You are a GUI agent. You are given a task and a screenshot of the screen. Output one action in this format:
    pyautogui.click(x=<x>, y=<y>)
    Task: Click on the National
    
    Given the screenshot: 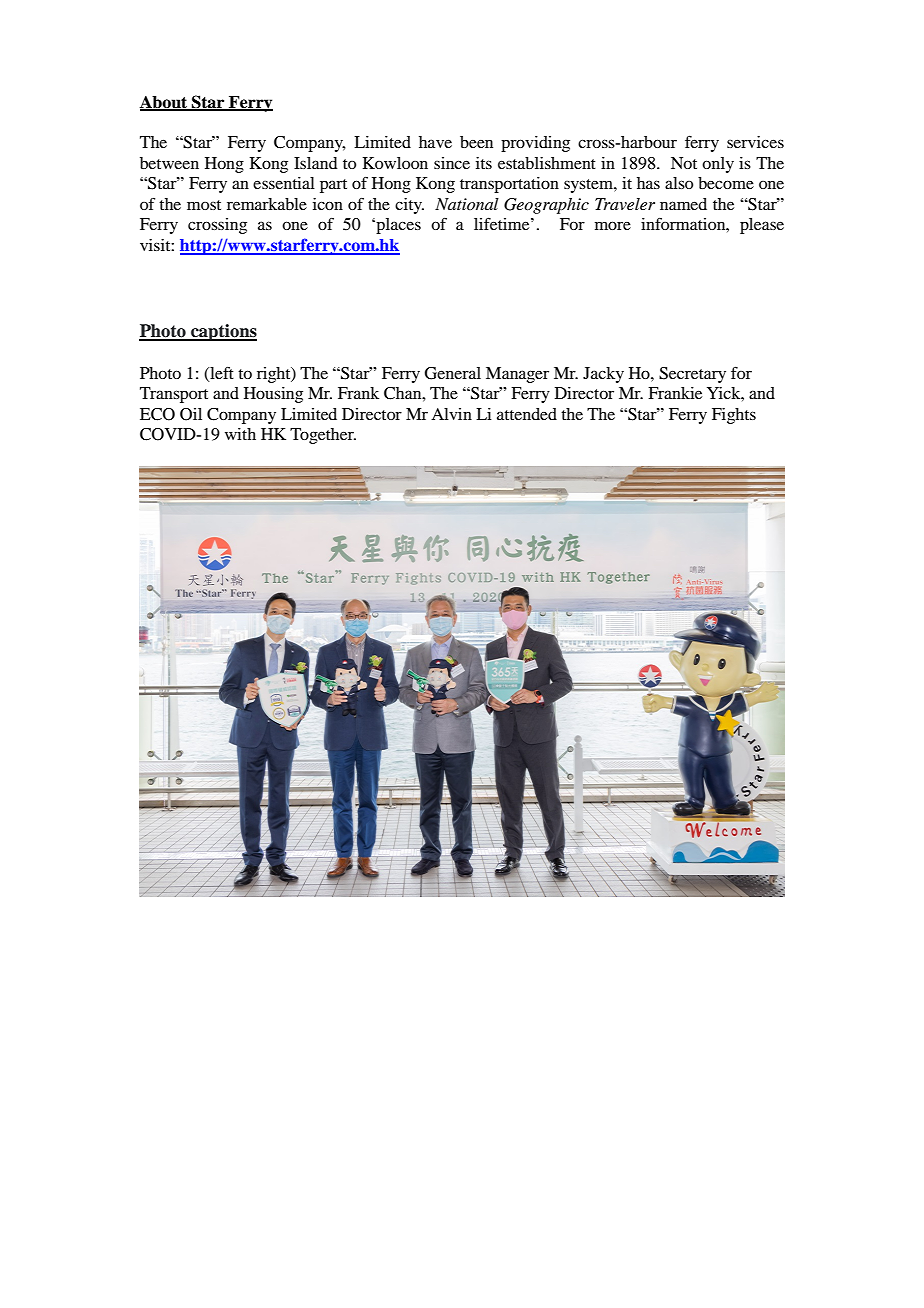 What is the action you would take?
    pyautogui.click(x=467, y=204)
